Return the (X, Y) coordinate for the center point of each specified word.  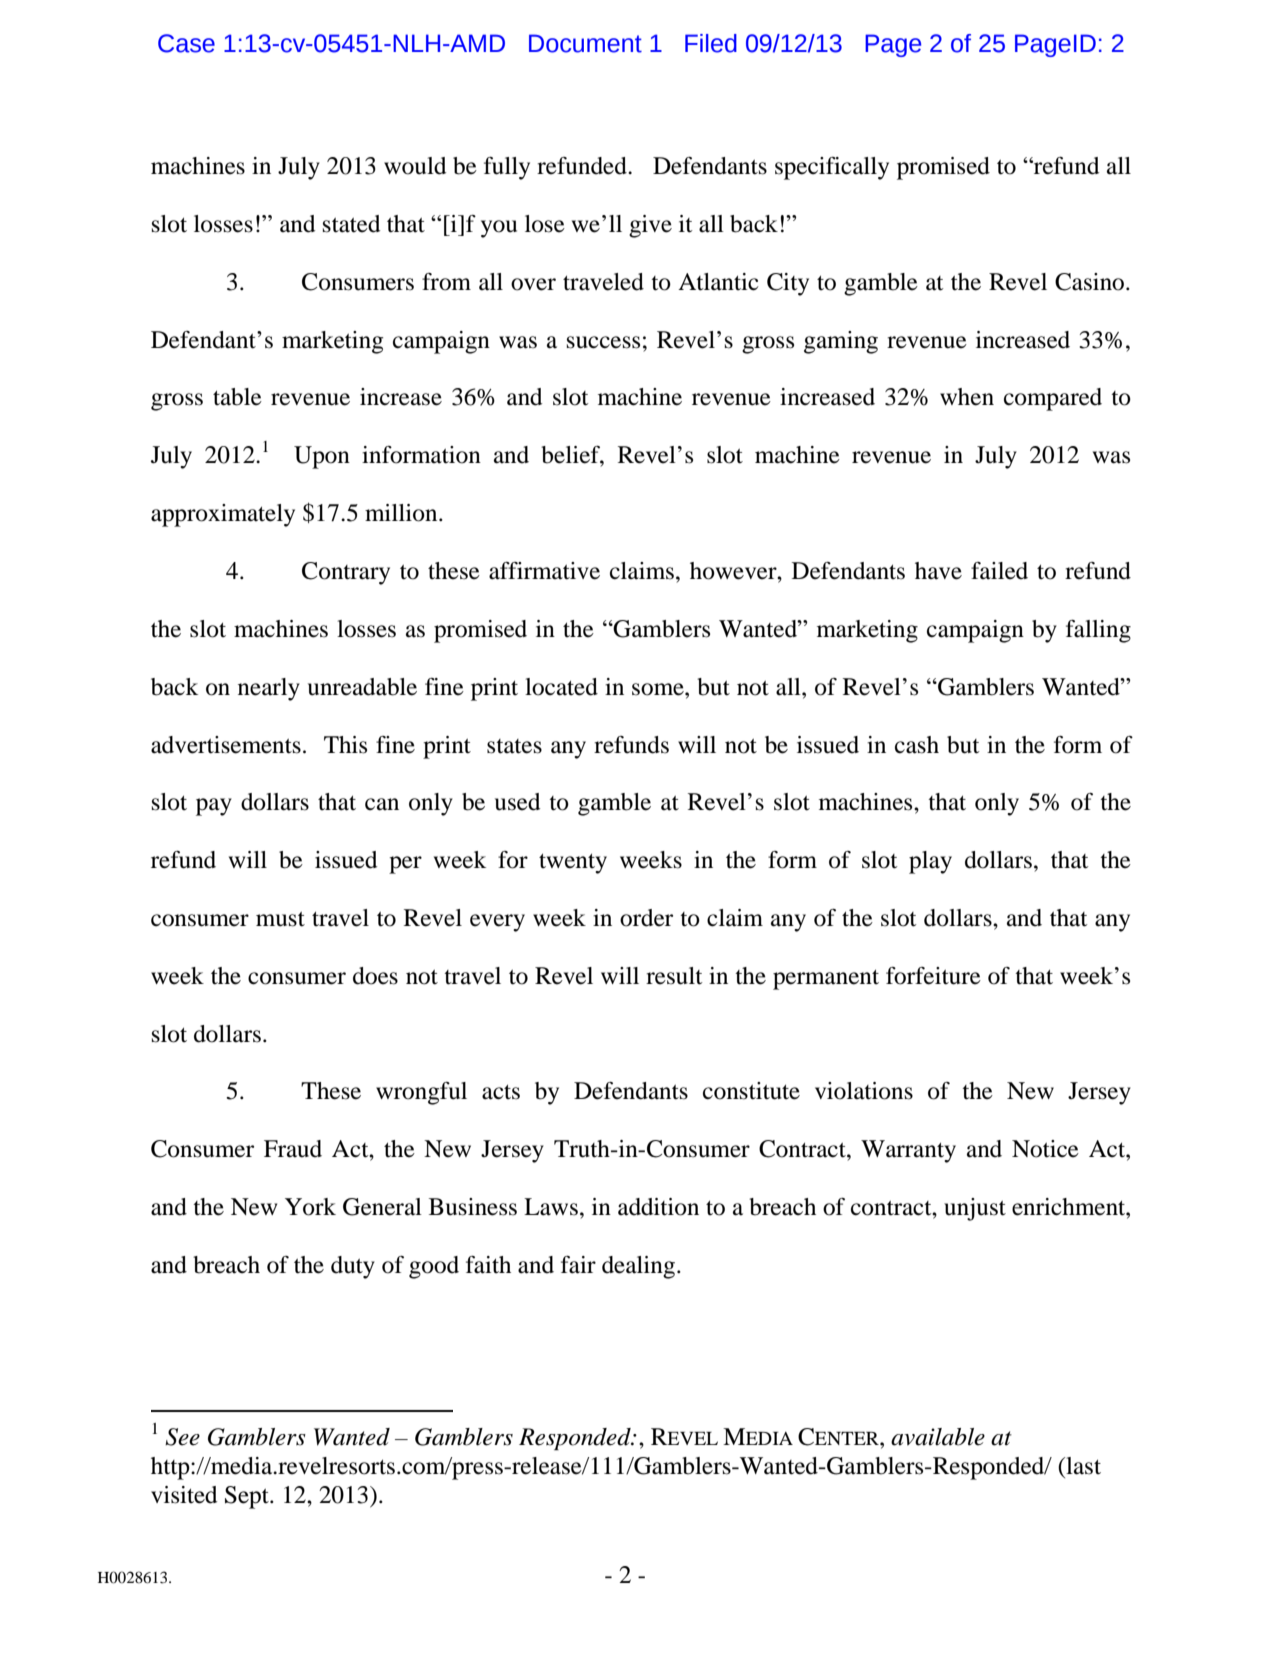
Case (186, 43)
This (345, 745)
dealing (640, 1267)
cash (917, 745)
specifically (832, 168)
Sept (248, 1497)
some (659, 689)
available (938, 1437)
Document (585, 43)
